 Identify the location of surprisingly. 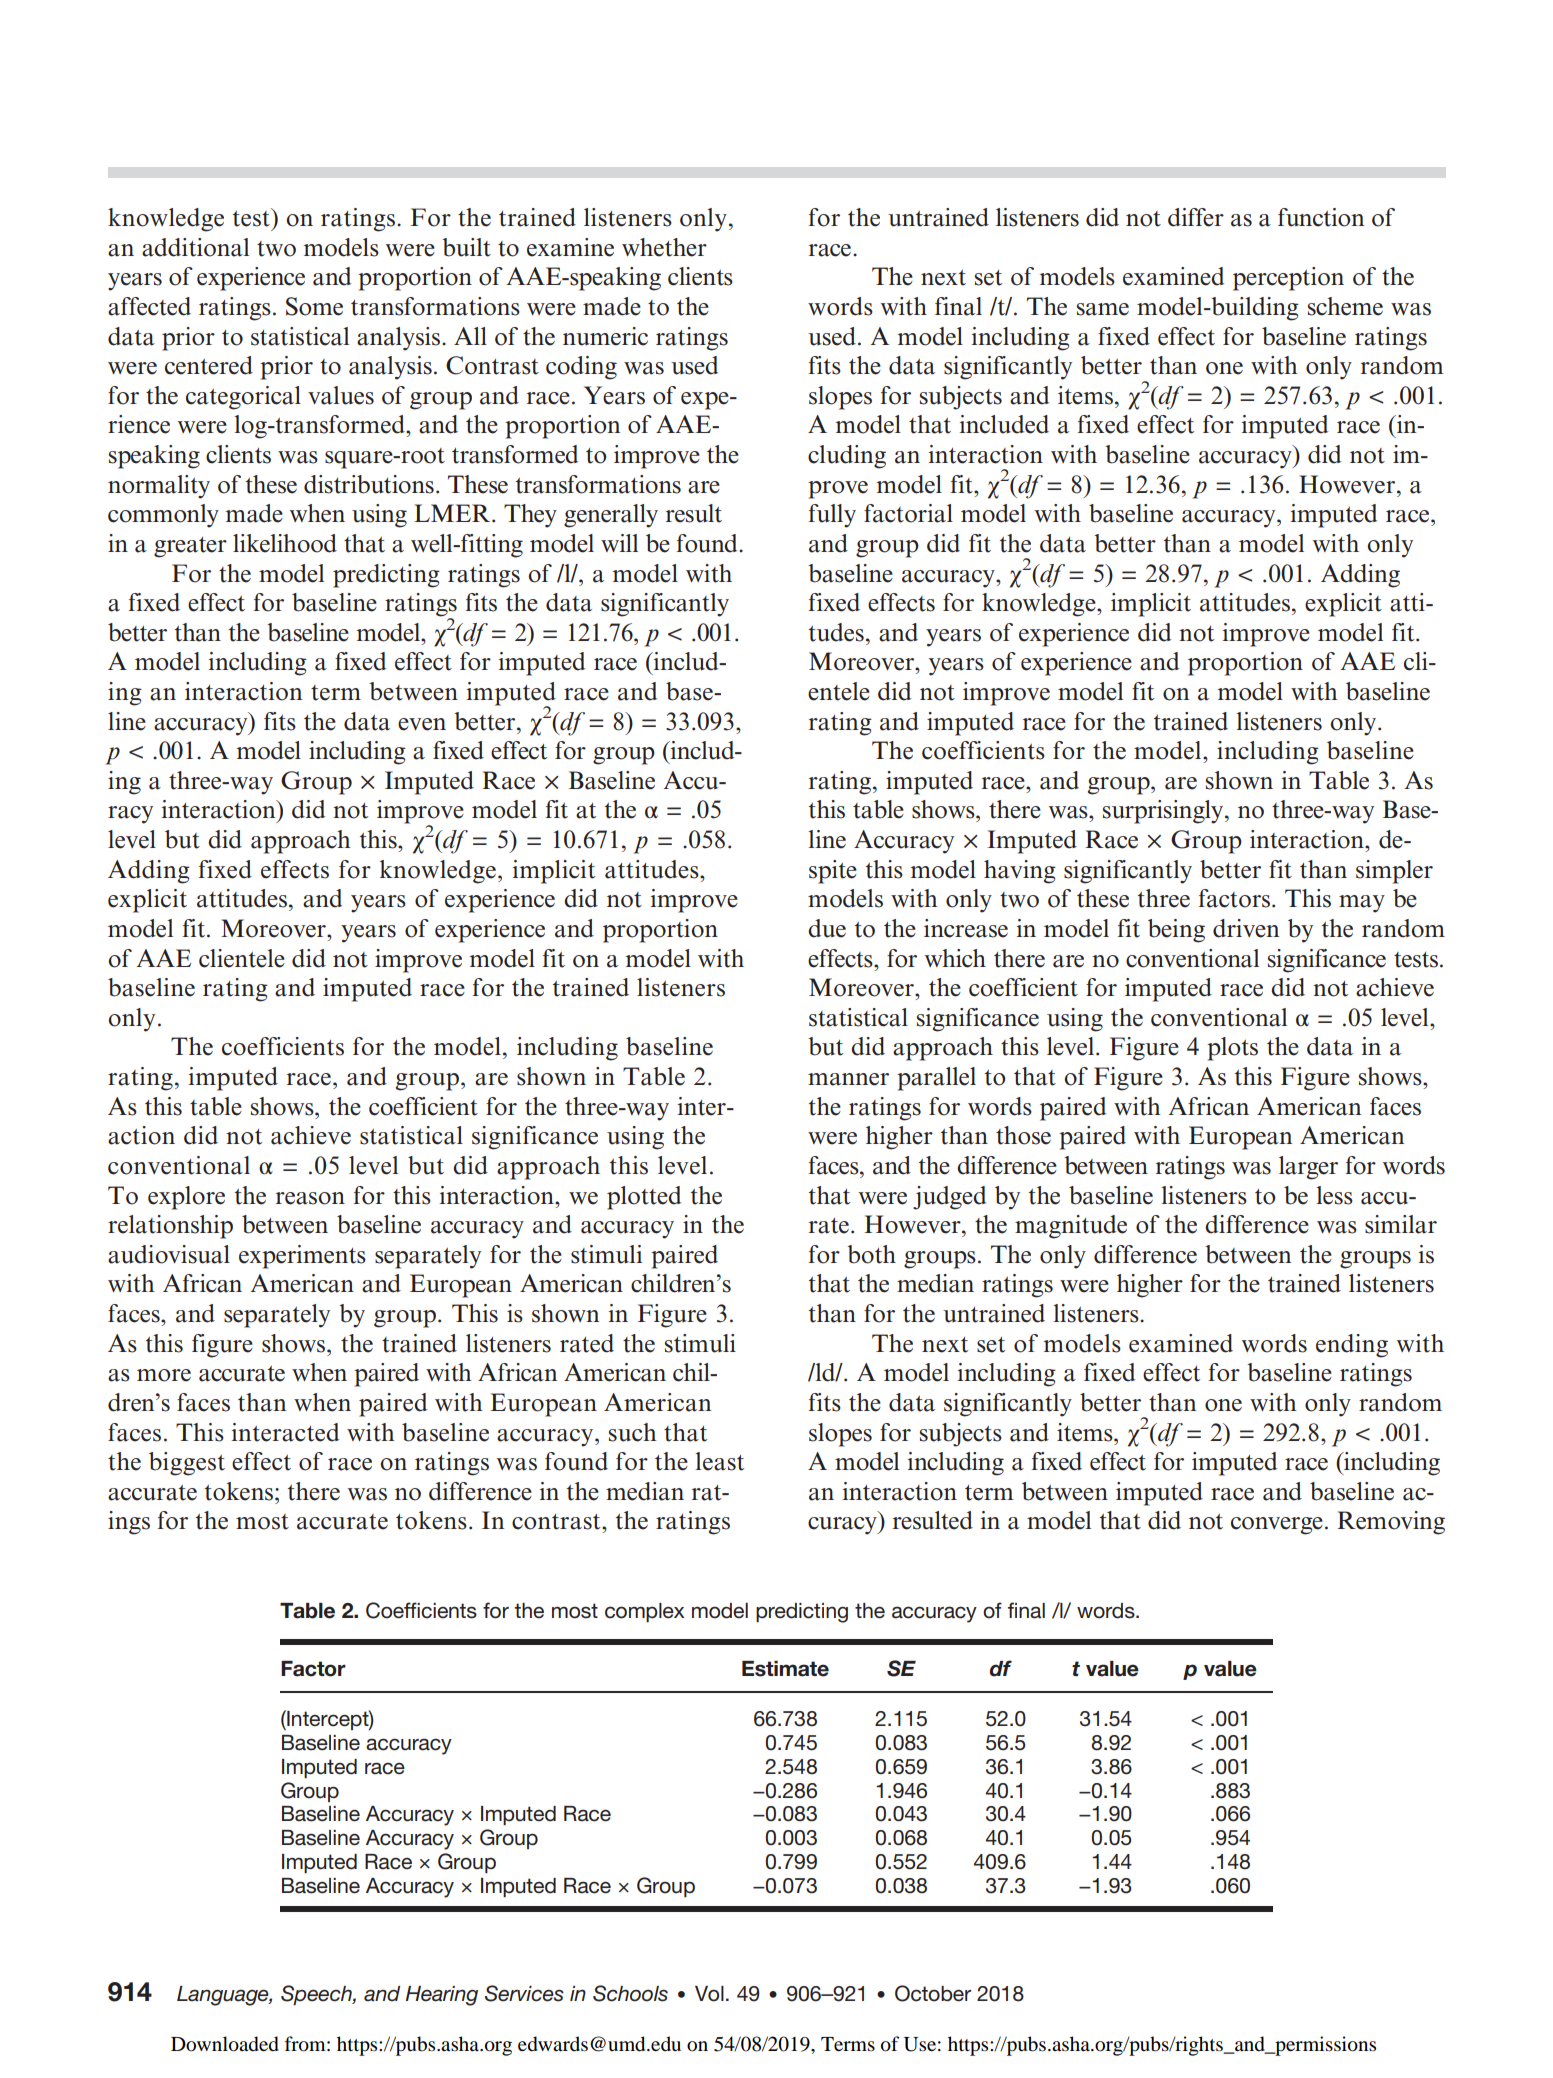
(1164, 812).
